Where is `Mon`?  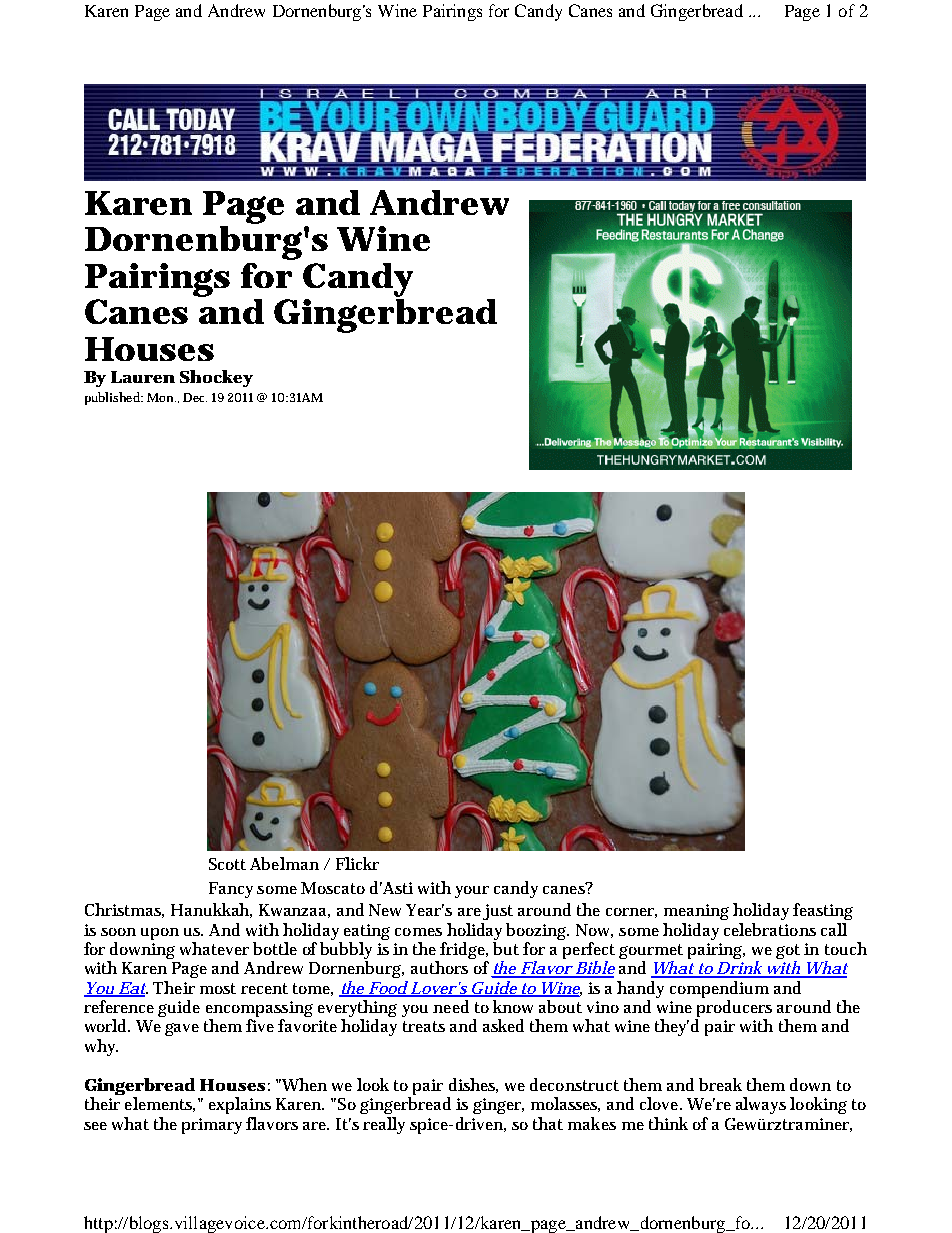
Mon is located at coordinates (161, 397).
